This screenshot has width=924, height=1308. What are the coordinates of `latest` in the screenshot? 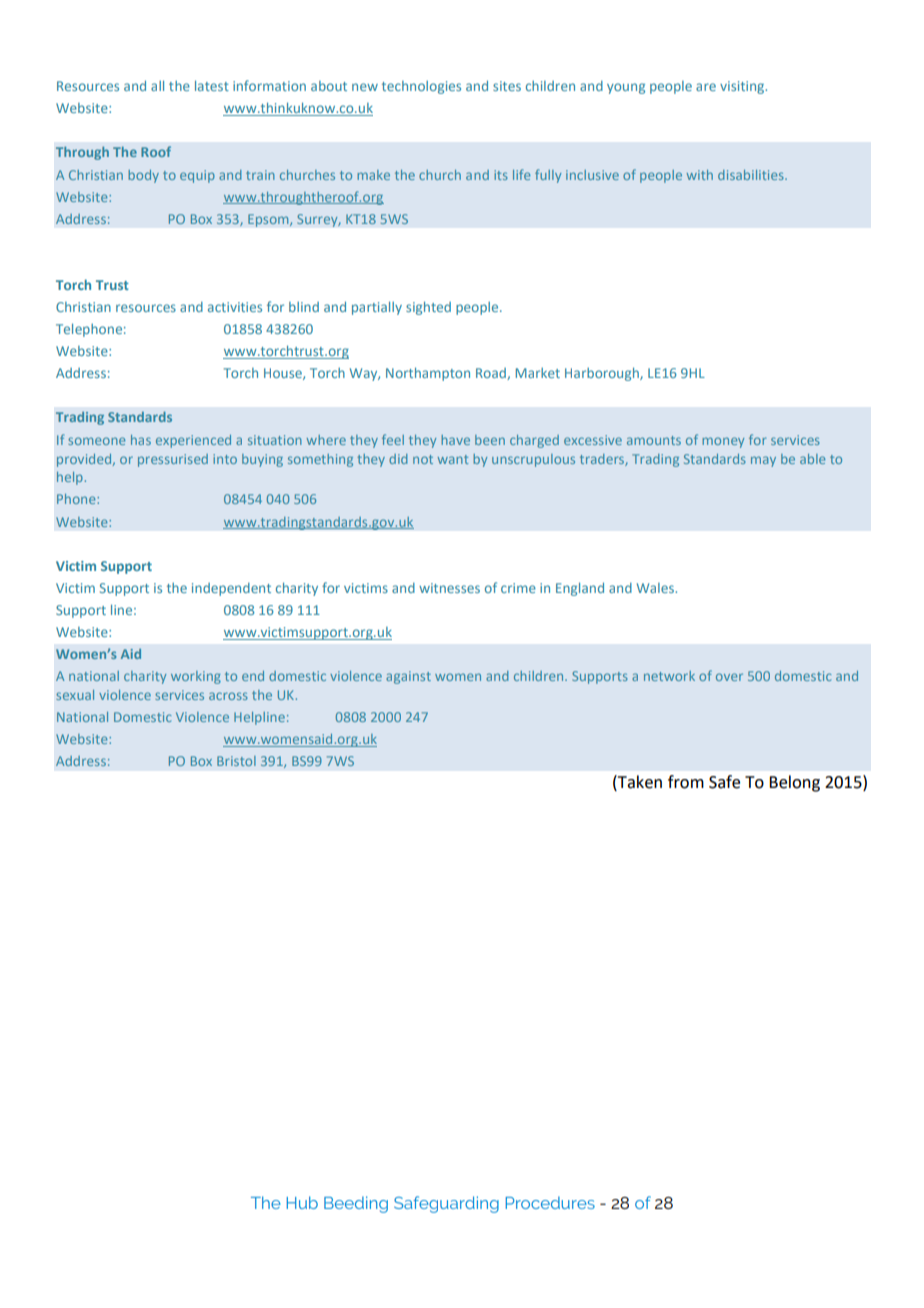 It's located at (212, 85).
